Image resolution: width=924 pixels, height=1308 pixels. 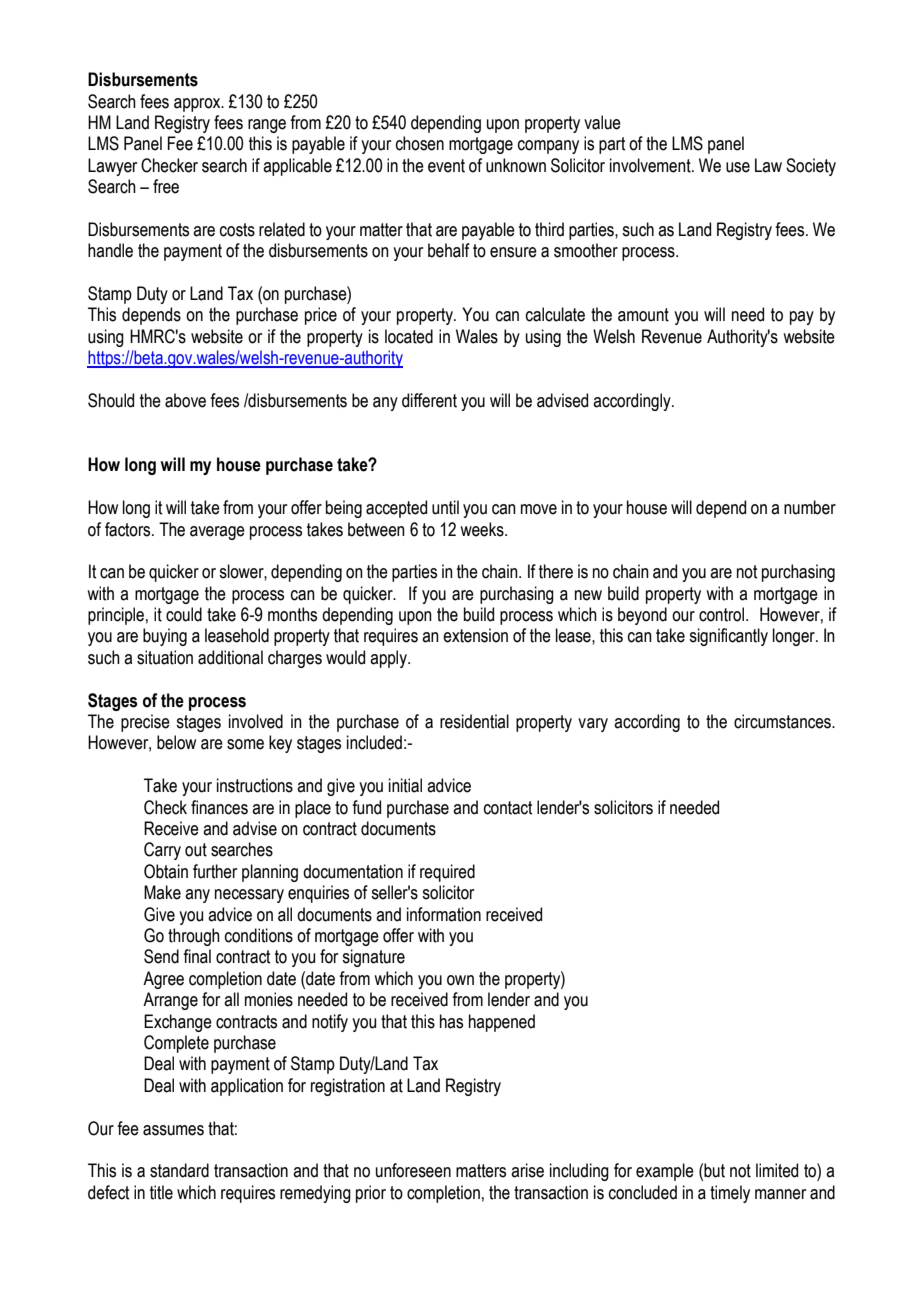 I want to click on significantly, so click(x=728, y=637).
